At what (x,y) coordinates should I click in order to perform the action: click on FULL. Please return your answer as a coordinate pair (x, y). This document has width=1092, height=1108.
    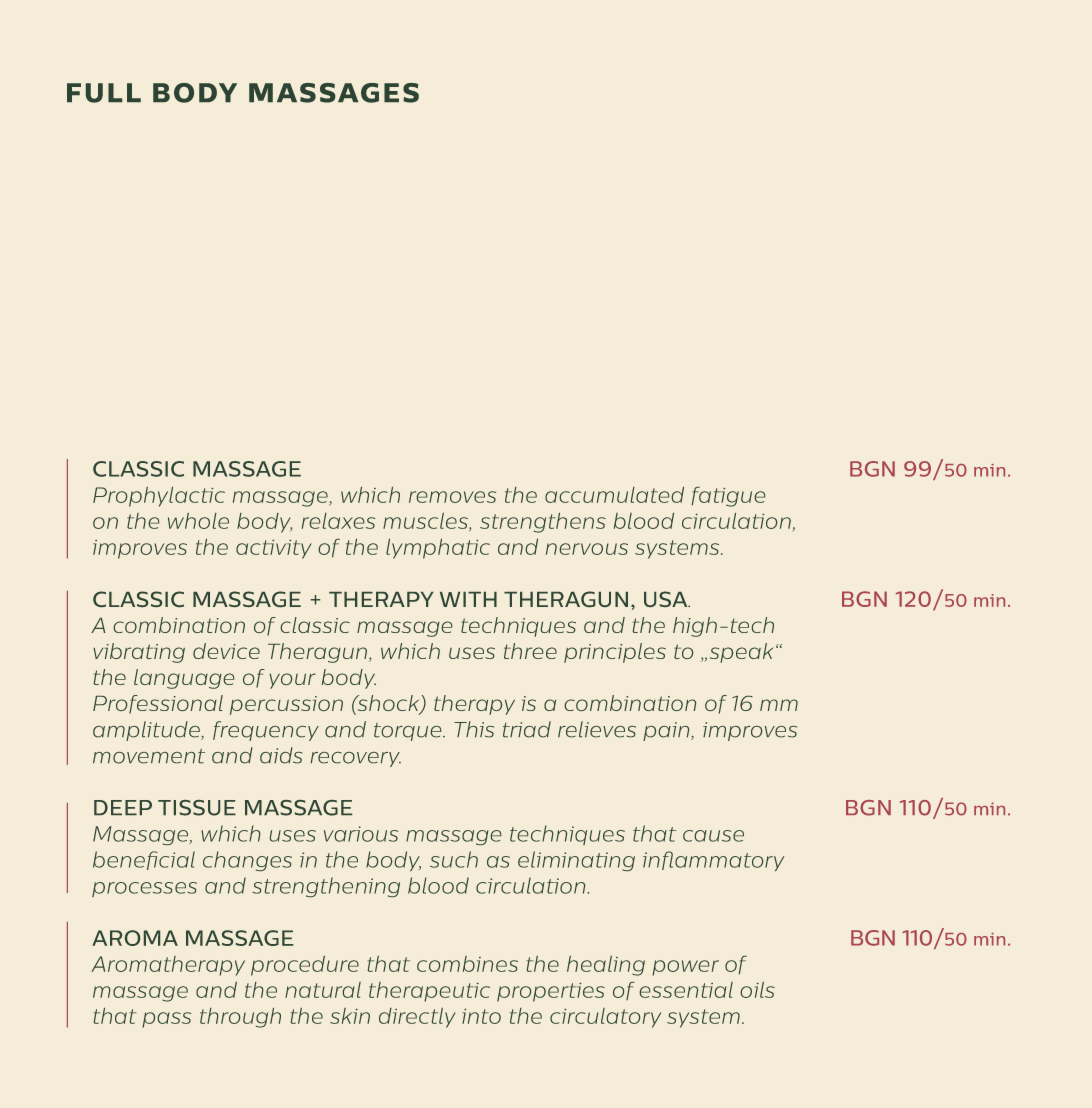
    Looking at the image, I should click on (104, 93).
